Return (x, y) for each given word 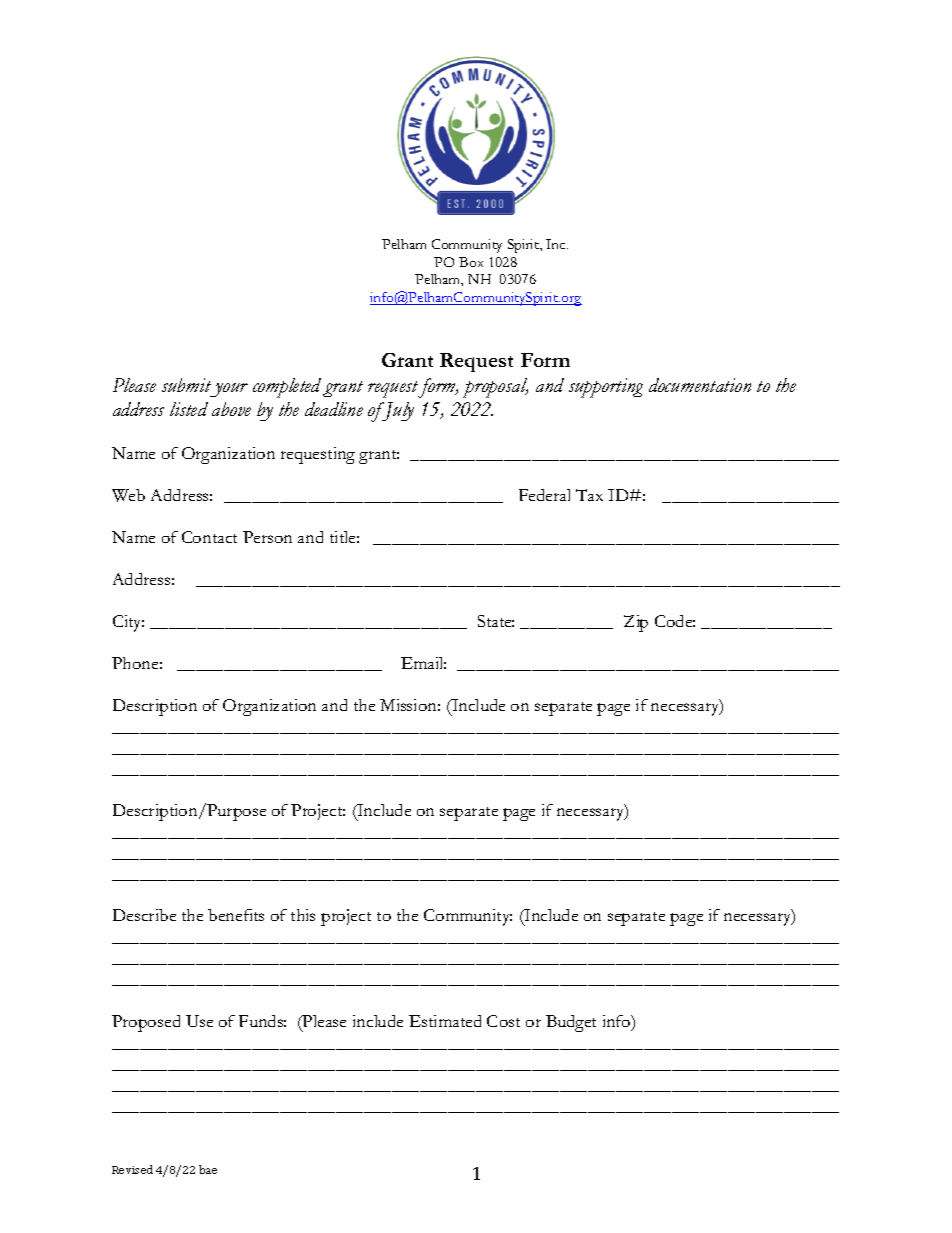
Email (423, 663)
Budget (571, 1023)
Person (267, 537)
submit (186, 385)
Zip (636, 623)
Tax (589, 495)
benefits (236, 915)
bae (208, 1169)
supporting (606, 388)
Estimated (445, 1021)
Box (471, 262)
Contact (209, 537)
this (303, 915)
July (397, 411)
